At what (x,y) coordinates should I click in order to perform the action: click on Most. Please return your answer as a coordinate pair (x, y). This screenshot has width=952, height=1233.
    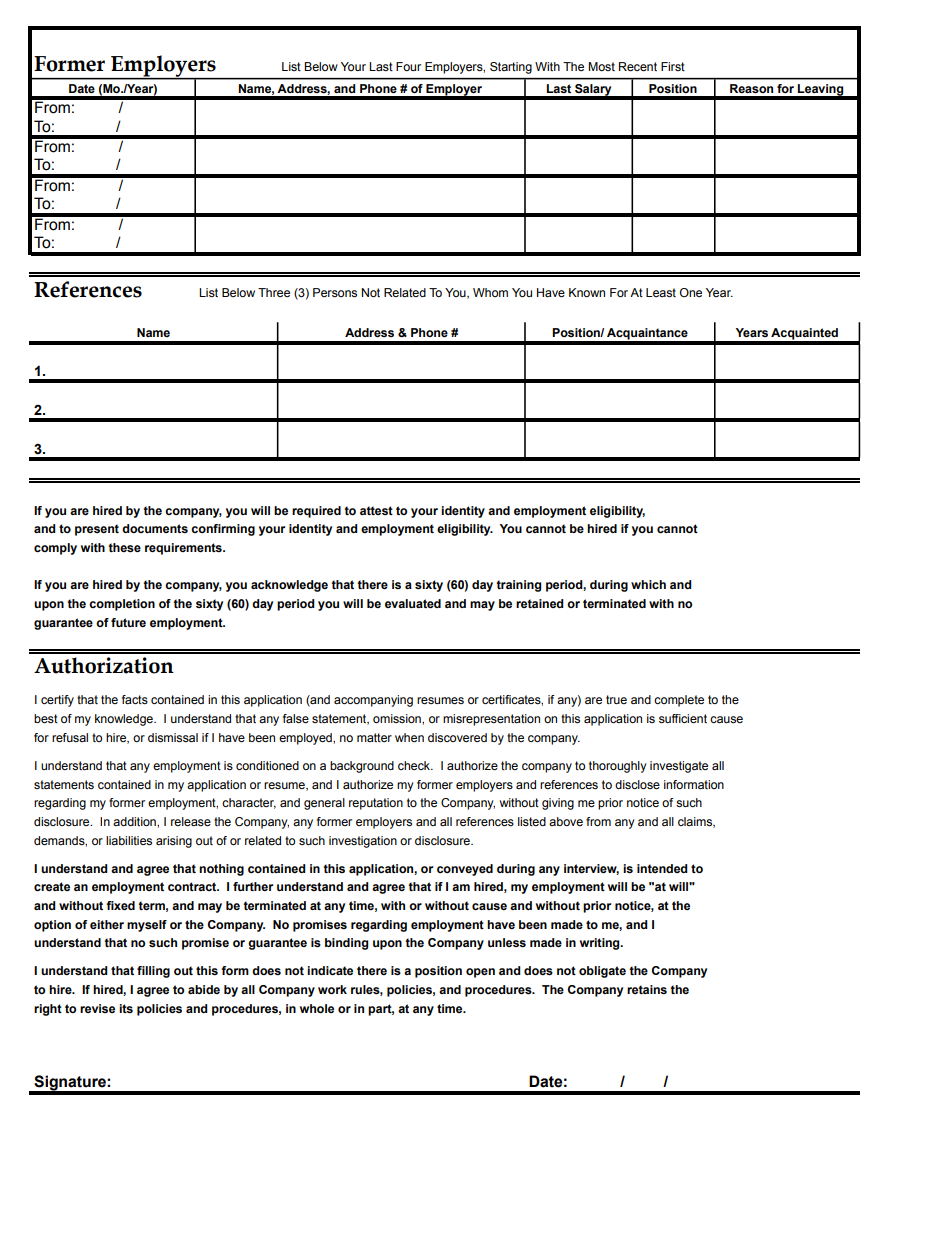
    Looking at the image, I should click on (601, 66).
